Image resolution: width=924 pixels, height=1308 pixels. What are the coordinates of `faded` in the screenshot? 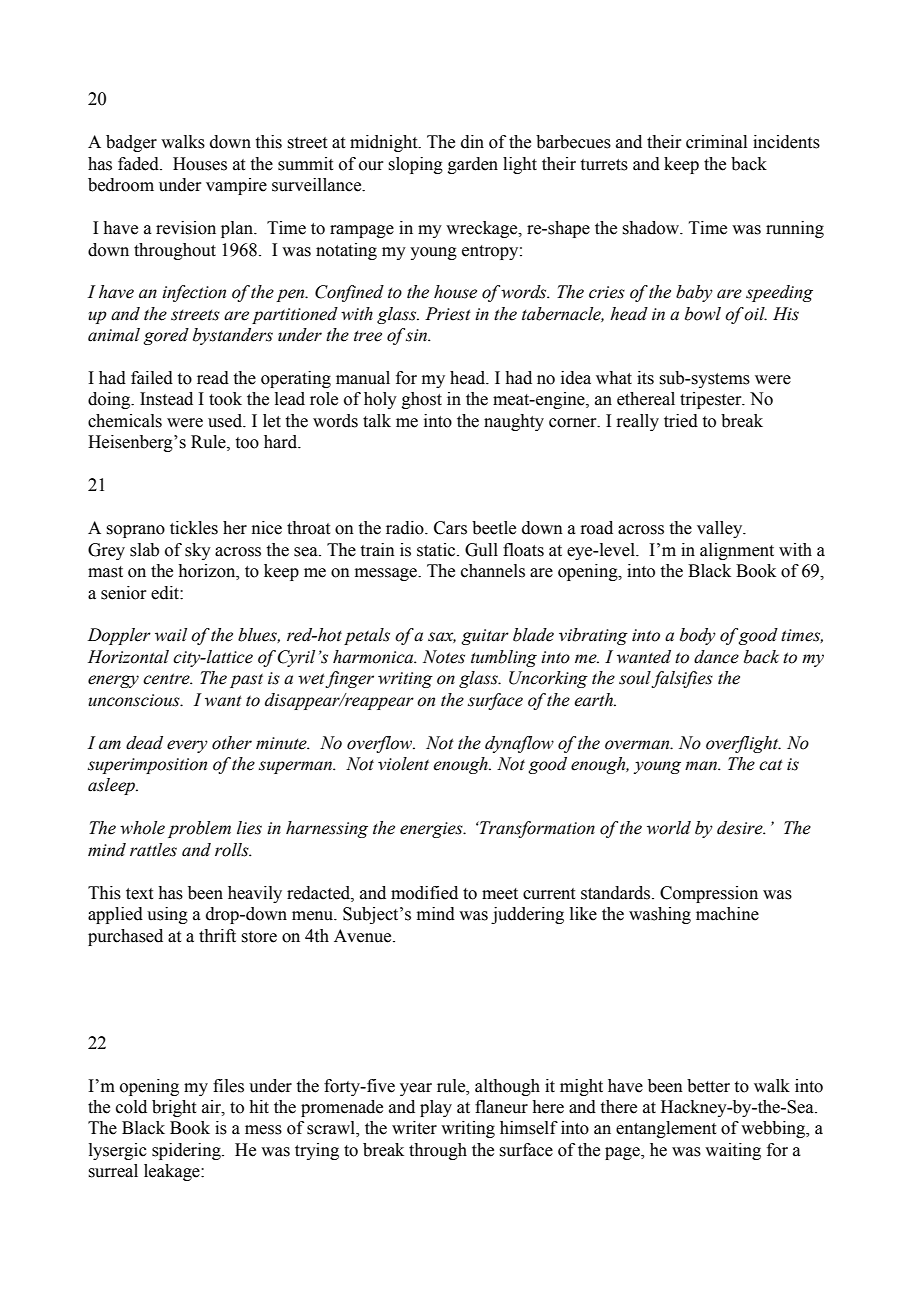 It's located at (139, 164).
